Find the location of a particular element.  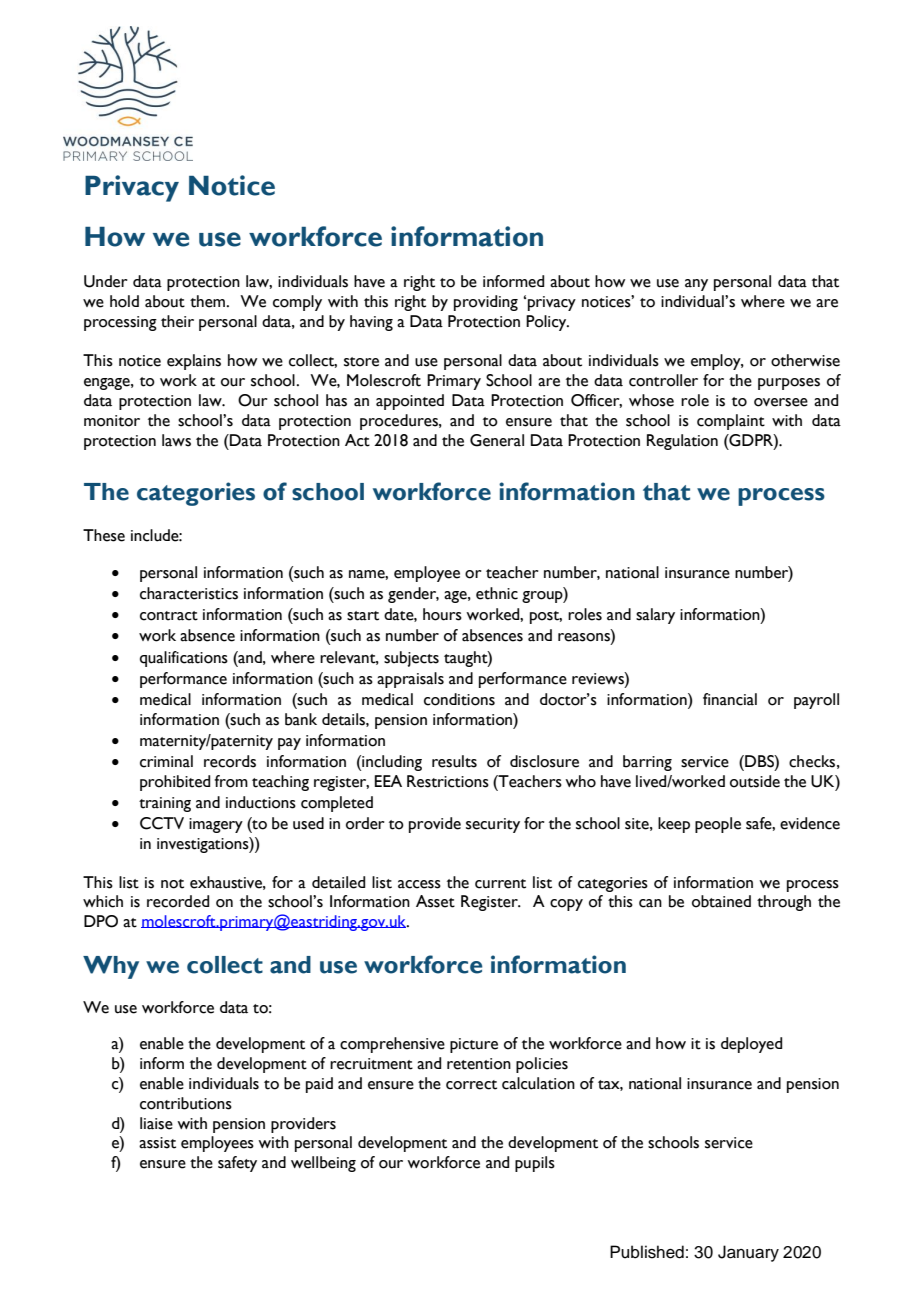

picture is located at coordinates (474, 1045).
